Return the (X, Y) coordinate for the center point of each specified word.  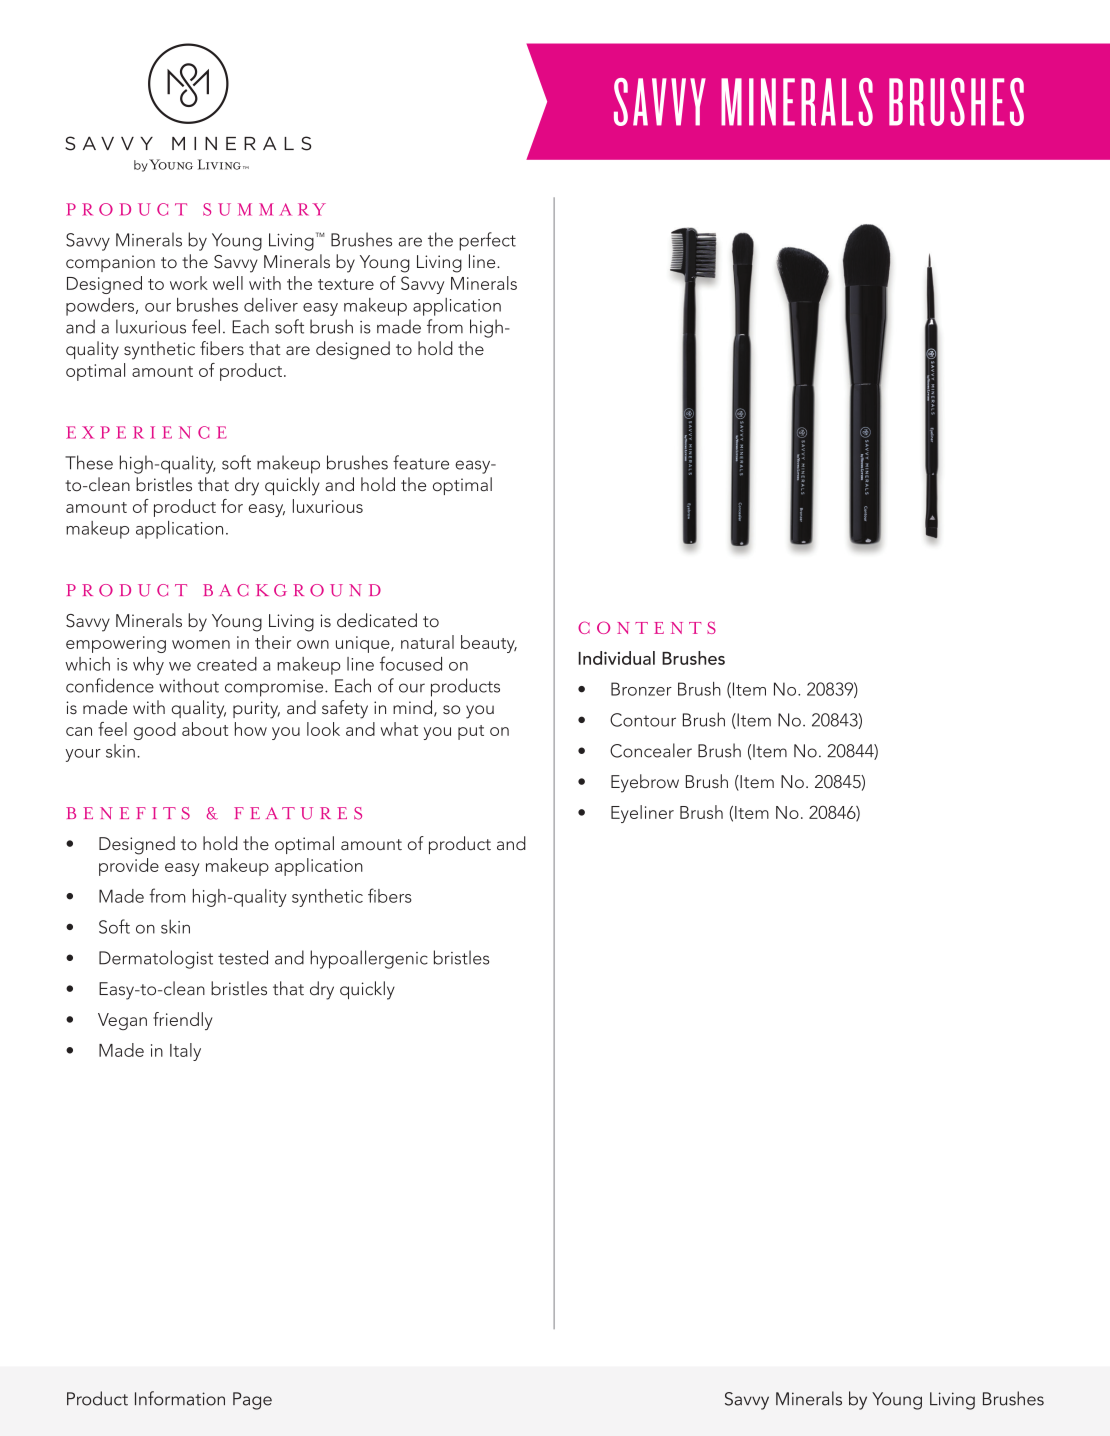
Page (252, 1401)
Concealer (651, 750)
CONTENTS (647, 627)
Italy (185, 1052)
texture (346, 284)
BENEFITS (128, 813)
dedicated (377, 620)
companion (110, 263)
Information (180, 1398)
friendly (183, 1021)
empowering (116, 644)
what (399, 729)
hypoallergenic (369, 959)
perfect (487, 241)
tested (243, 957)
